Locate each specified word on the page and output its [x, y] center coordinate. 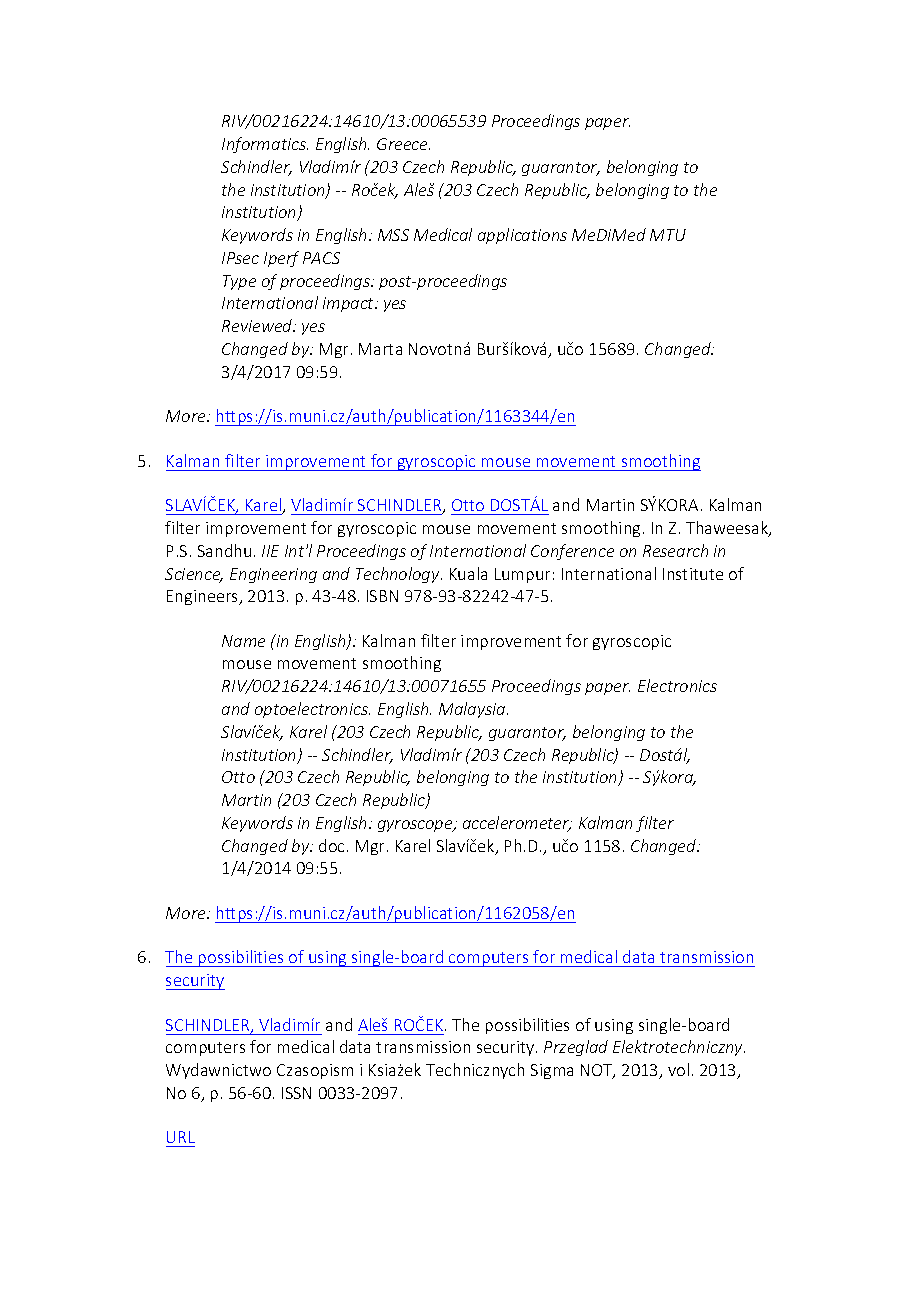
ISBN [382, 596]
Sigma [552, 1071]
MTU [668, 235]
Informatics [265, 145]
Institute [693, 574]
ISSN [296, 1093]
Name [243, 641]
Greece [403, 144]
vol [678, 1069]
